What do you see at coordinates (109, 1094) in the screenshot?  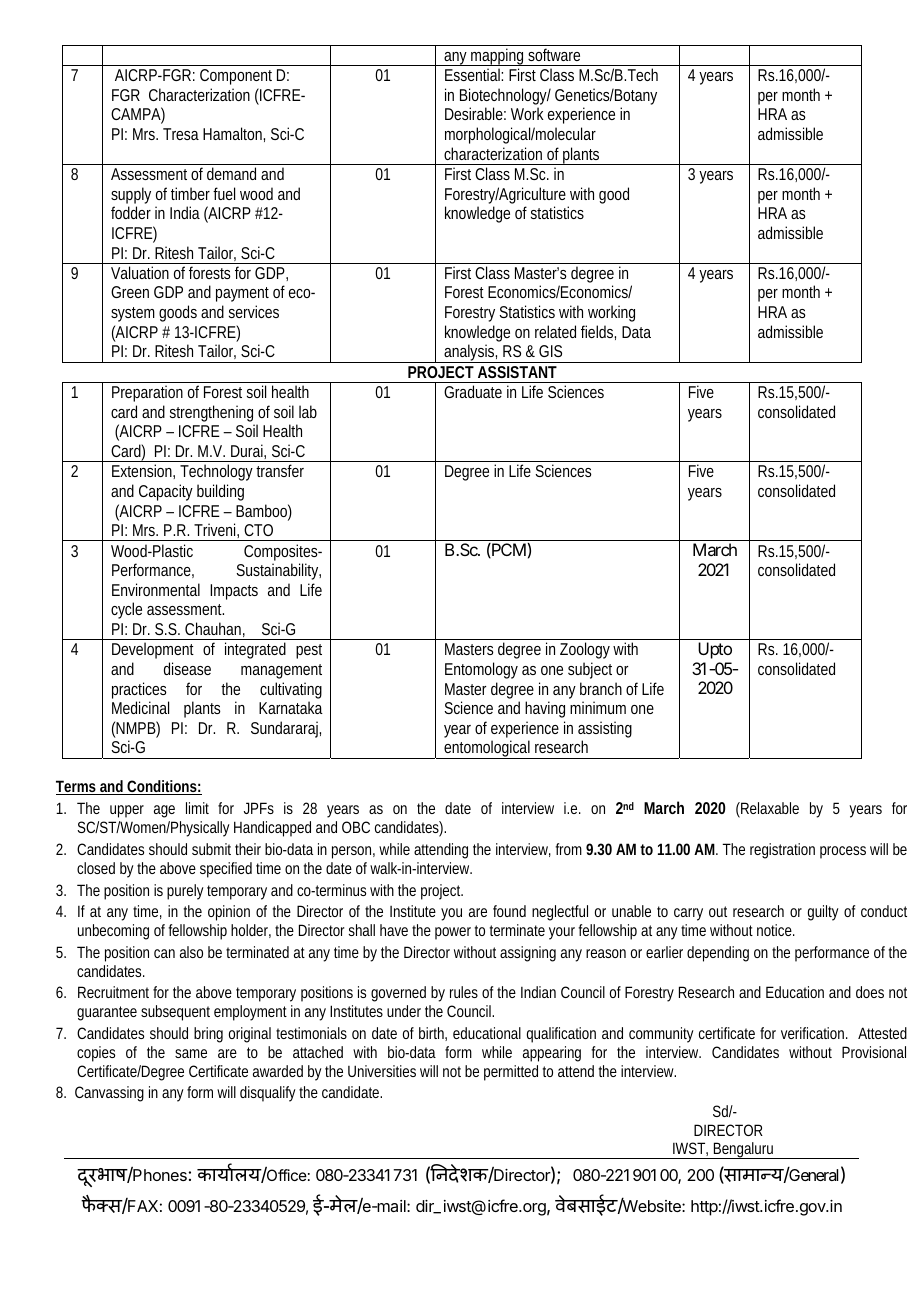 I see `Canvassing` at bounding box center [109, 1094].
